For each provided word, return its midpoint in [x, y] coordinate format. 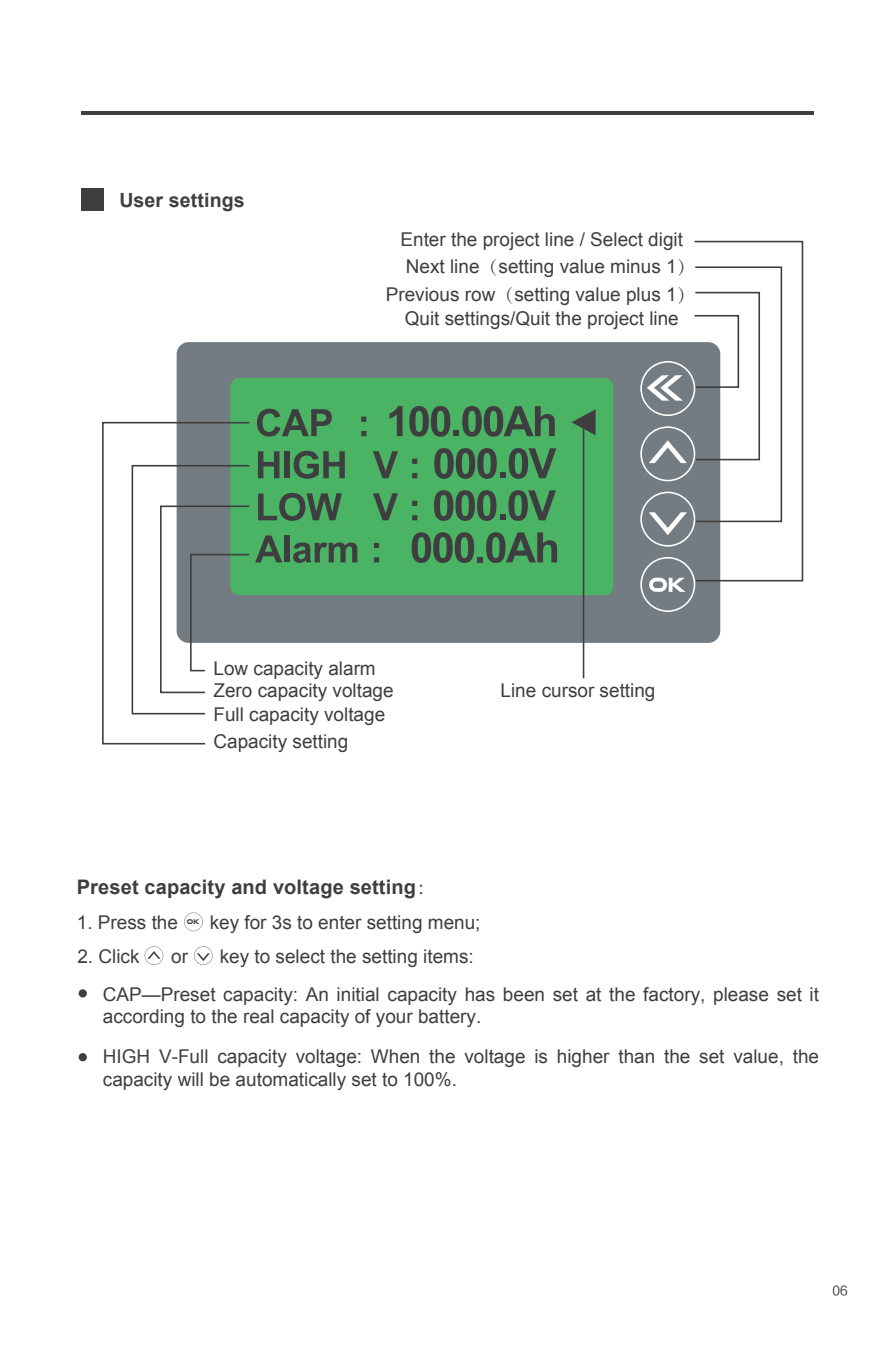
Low [231, 668]
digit [665, 241]
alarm [352, 668]
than [636, 1056]
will [190, 1079]
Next [426, 266]
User [141, 200]
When [395, 1056]
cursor [568, 692]
